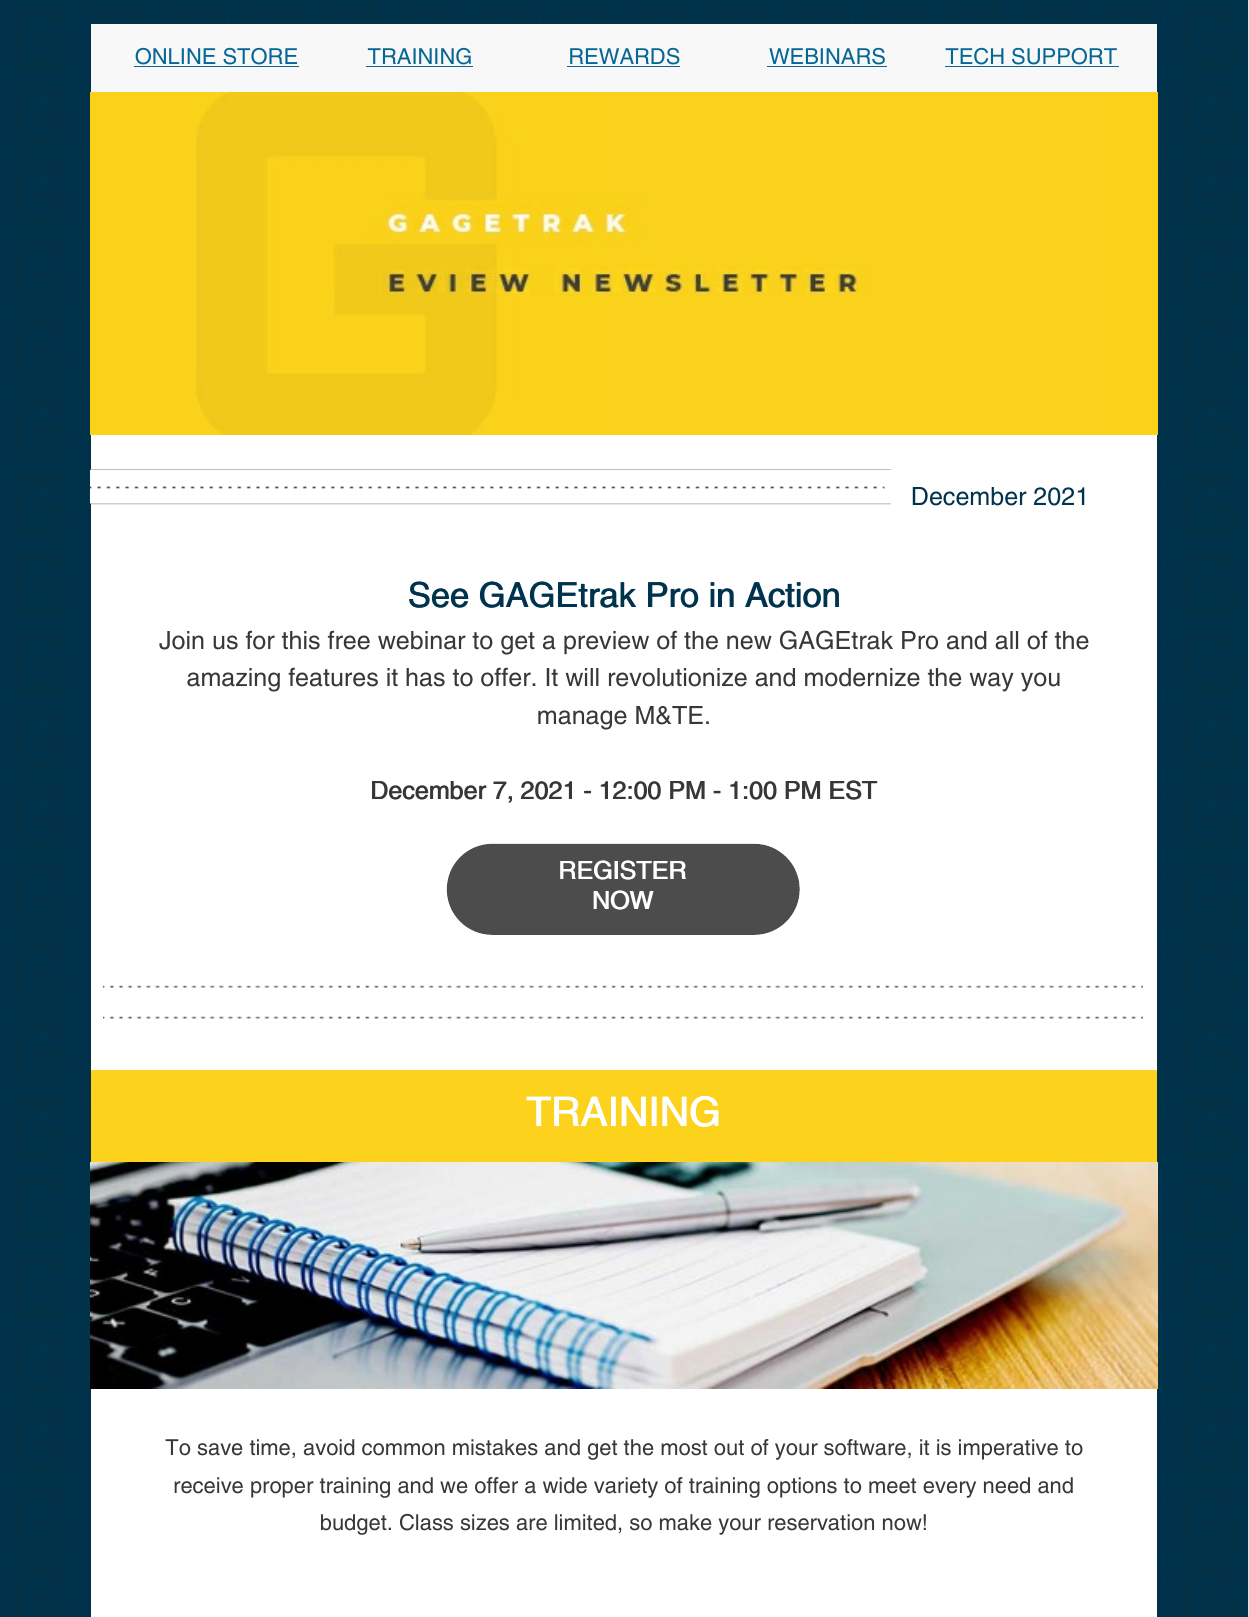 The height and width of the screenshot is (1617, 1249). I want to click on TECH, so click(975, 57).
